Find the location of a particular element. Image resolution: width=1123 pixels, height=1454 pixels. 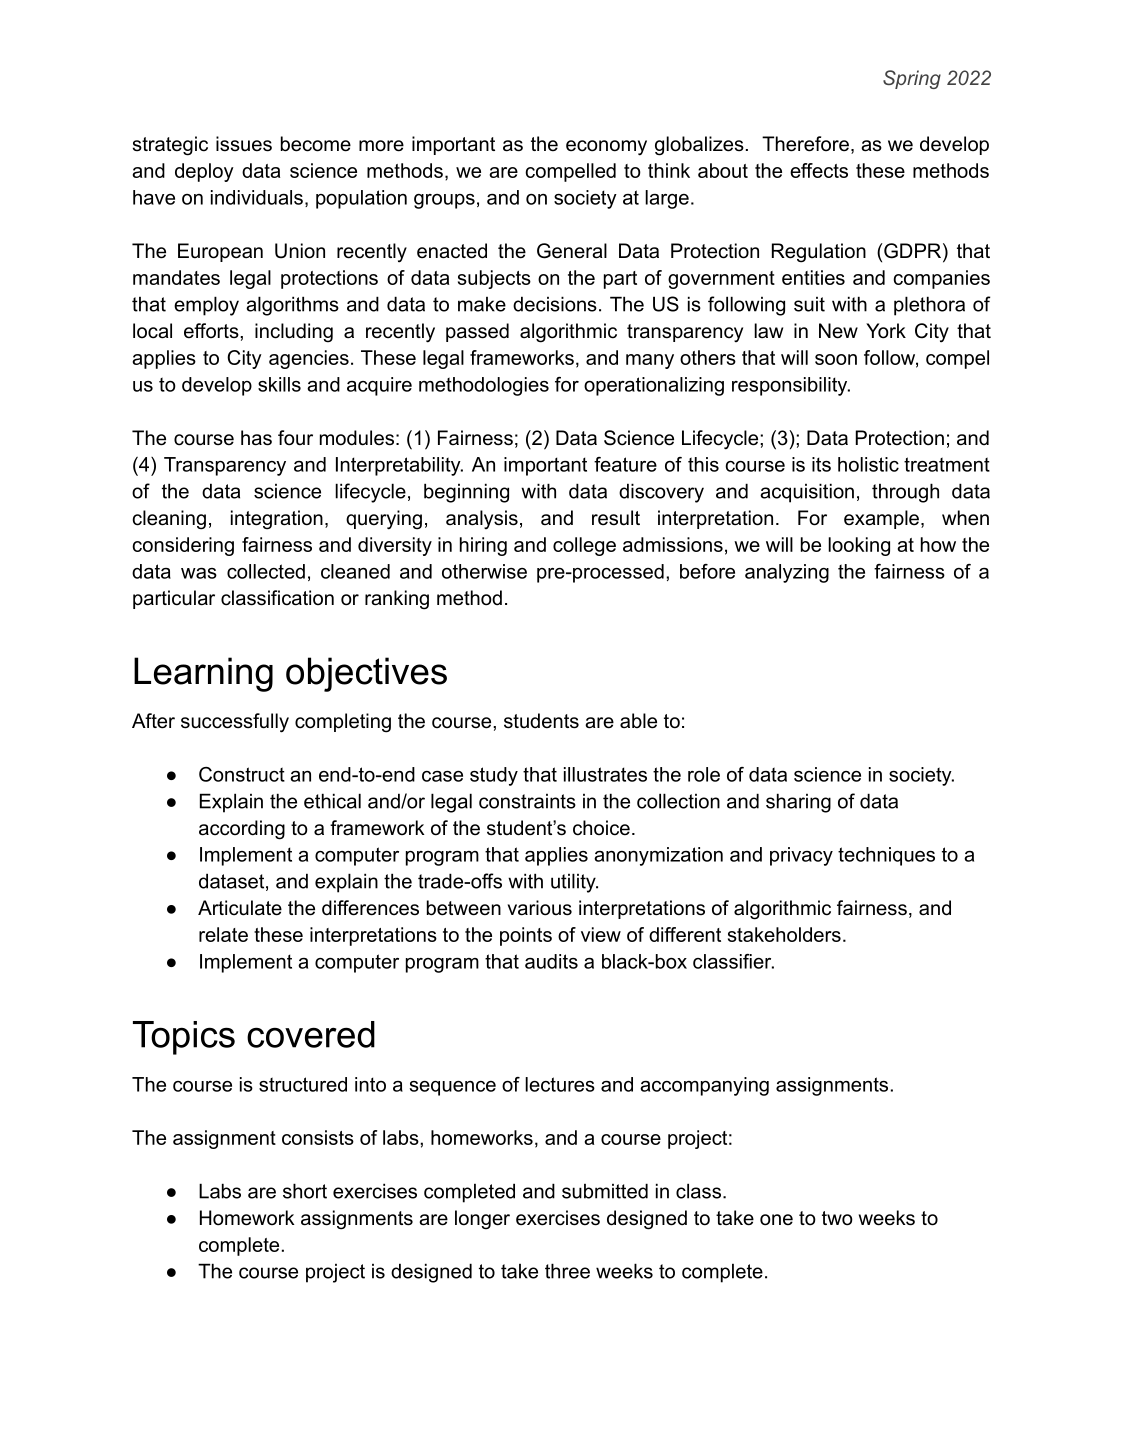

able is located at coordinates (638, 721).
